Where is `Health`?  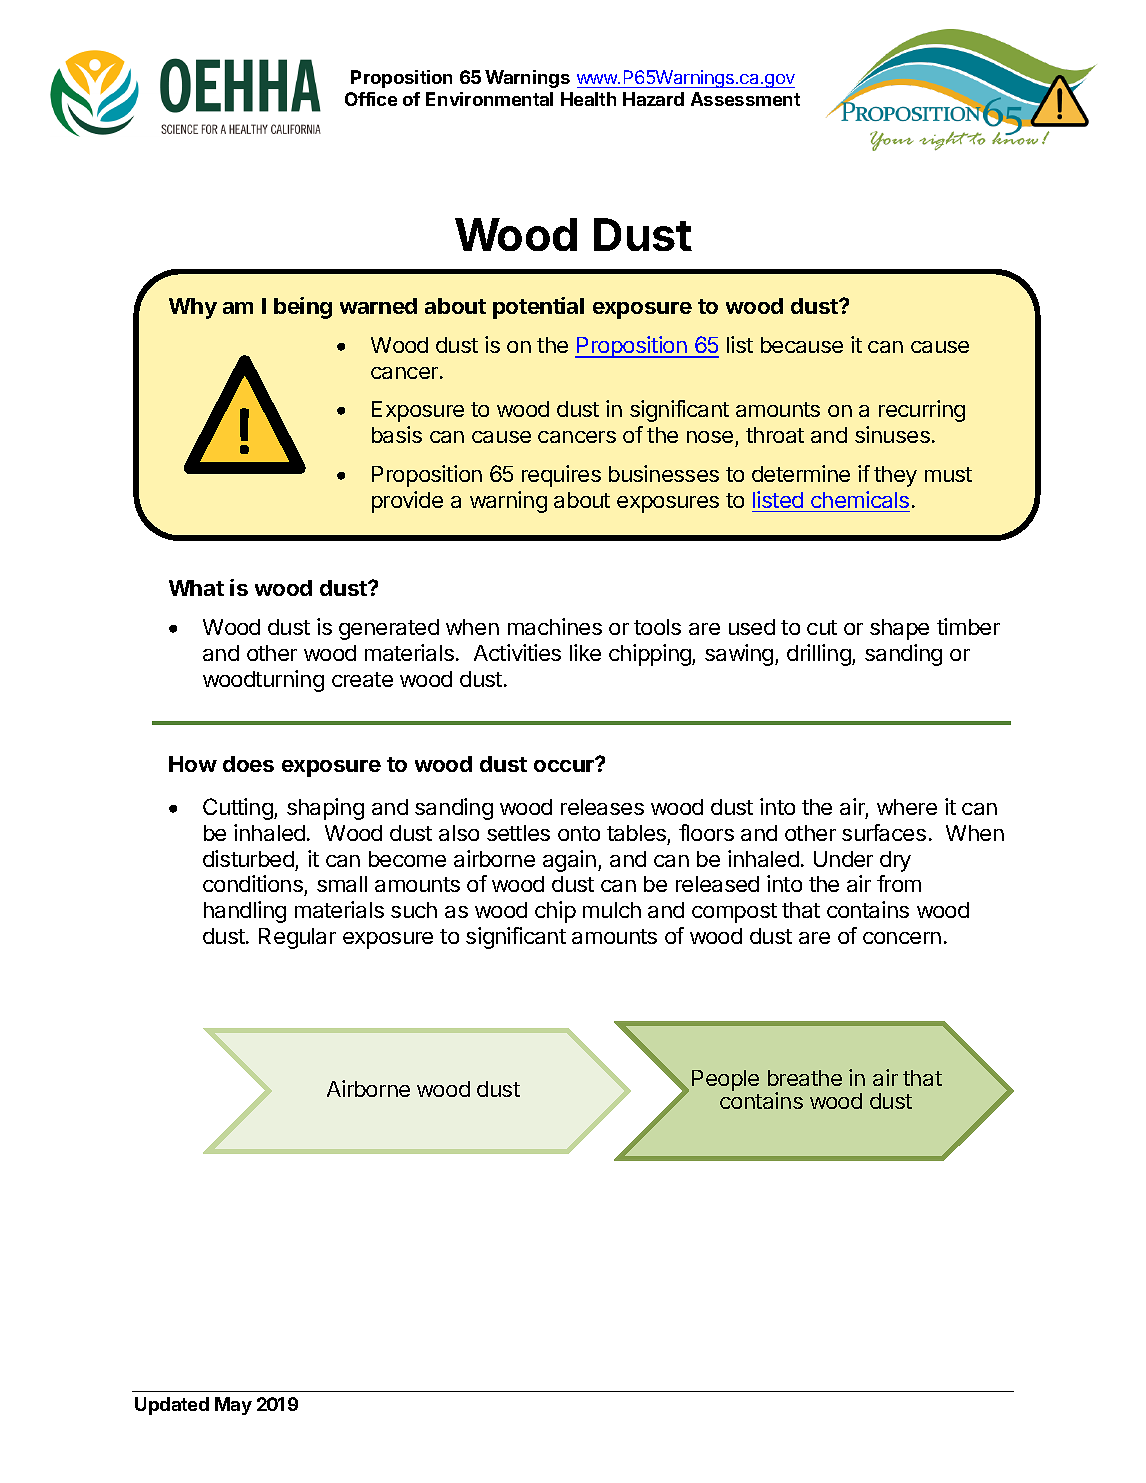 Health is located at coordinates (588, 99).
